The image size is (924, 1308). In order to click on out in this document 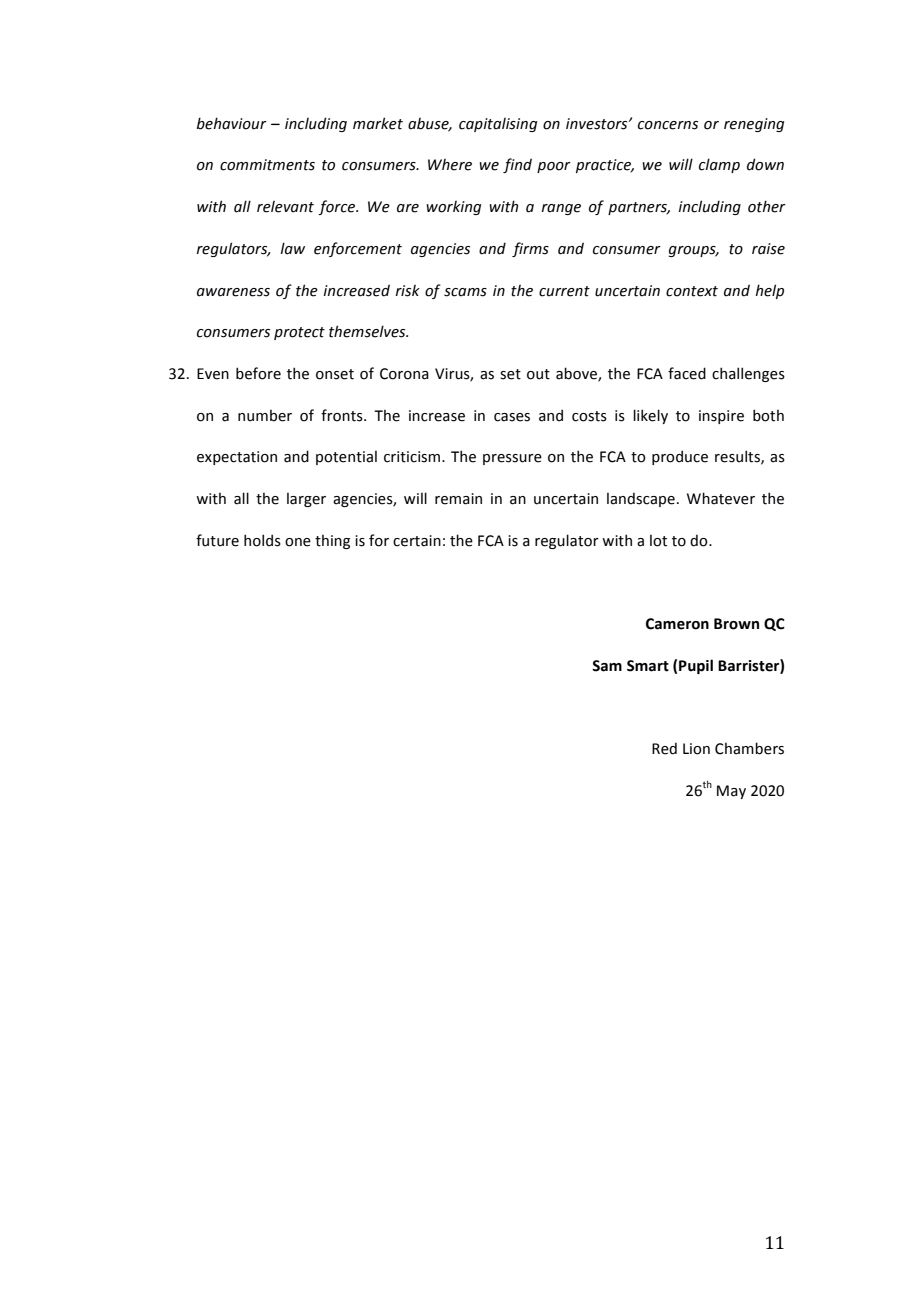, I will do `click(538, 374)`.
